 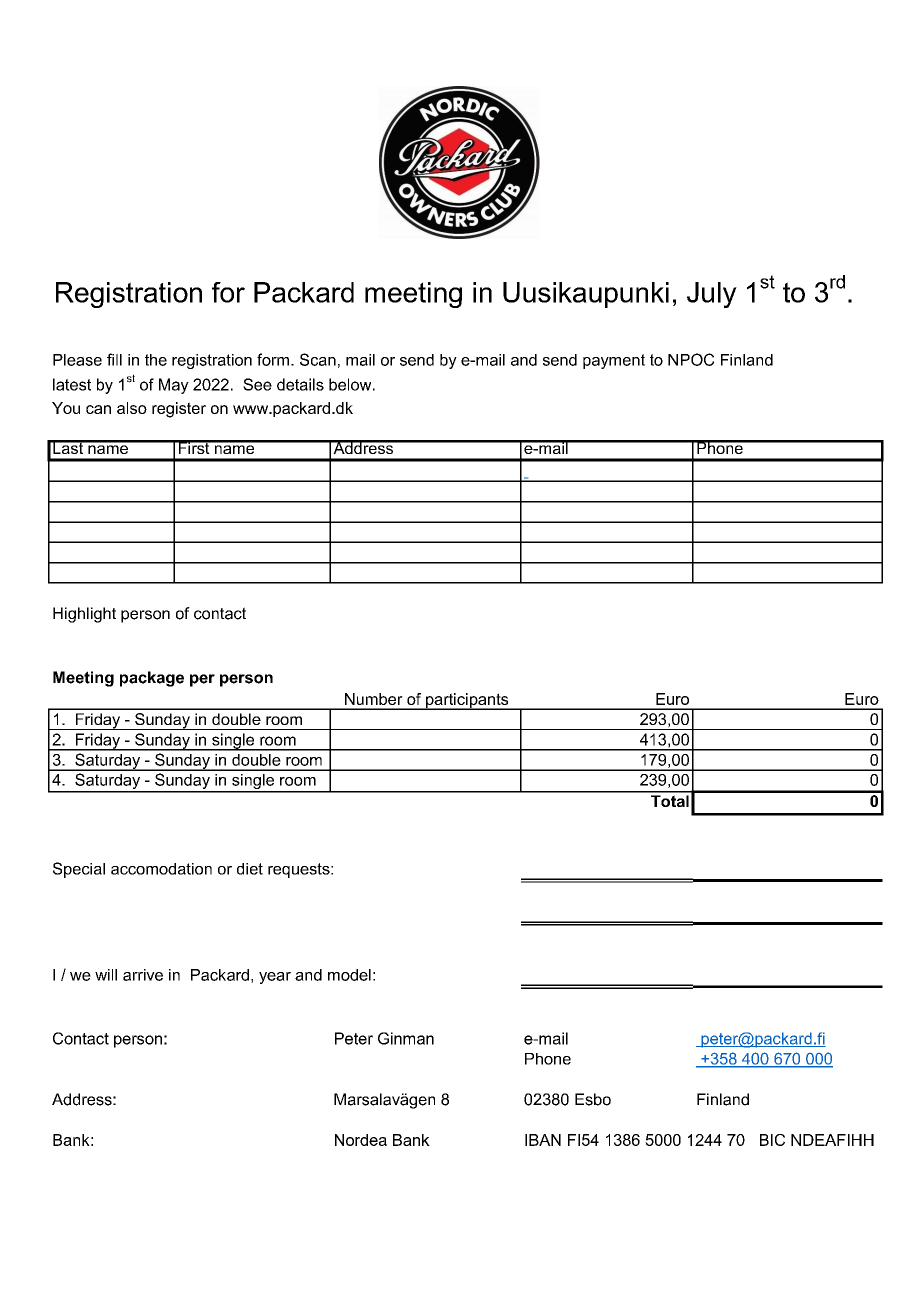 What do you see at coordinates (143, 975) in the document?
I see `arrive` at bounding box center [143, 975].
